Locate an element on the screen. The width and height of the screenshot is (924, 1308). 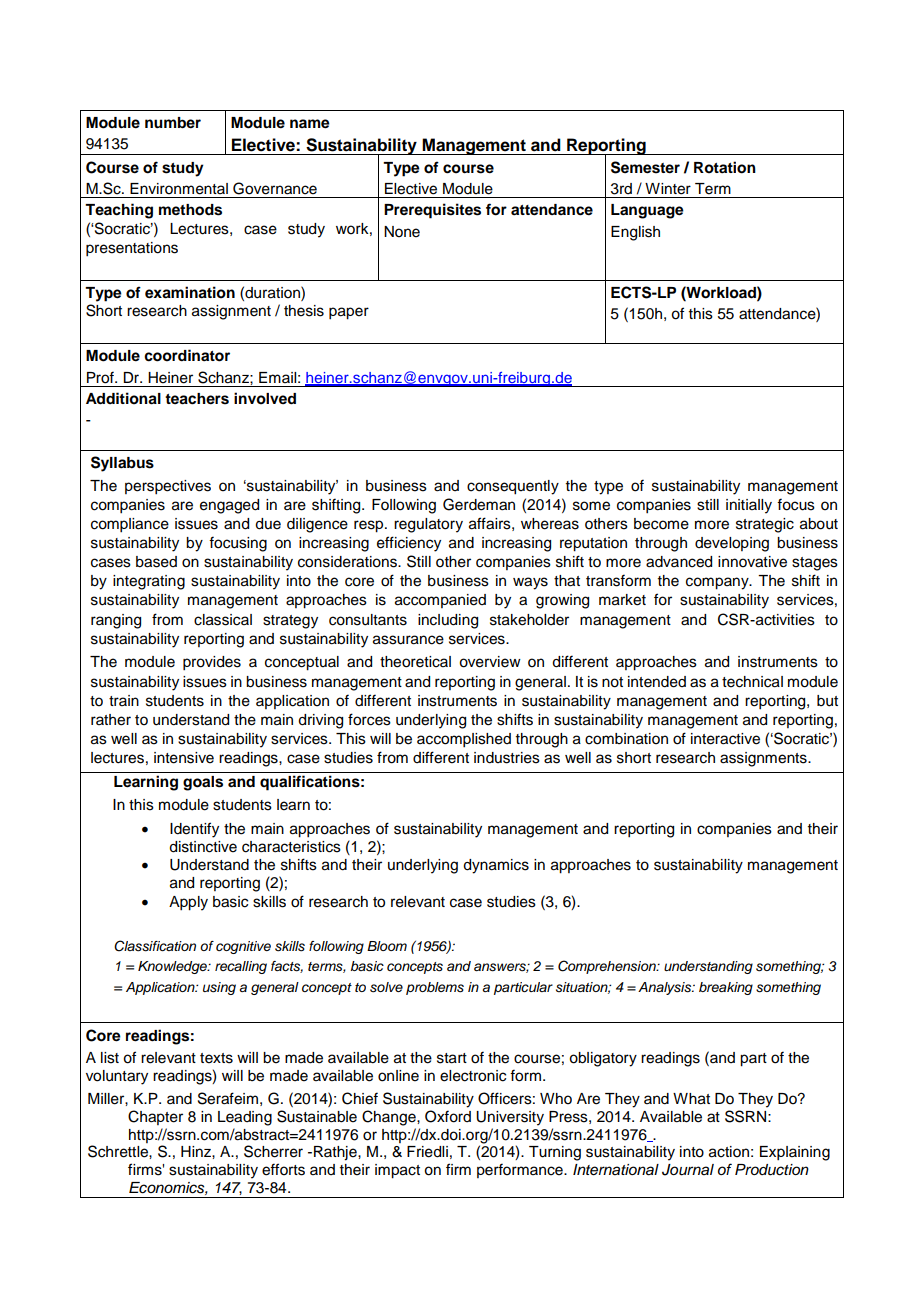
Rotation is located at coordinates (725, 167).
